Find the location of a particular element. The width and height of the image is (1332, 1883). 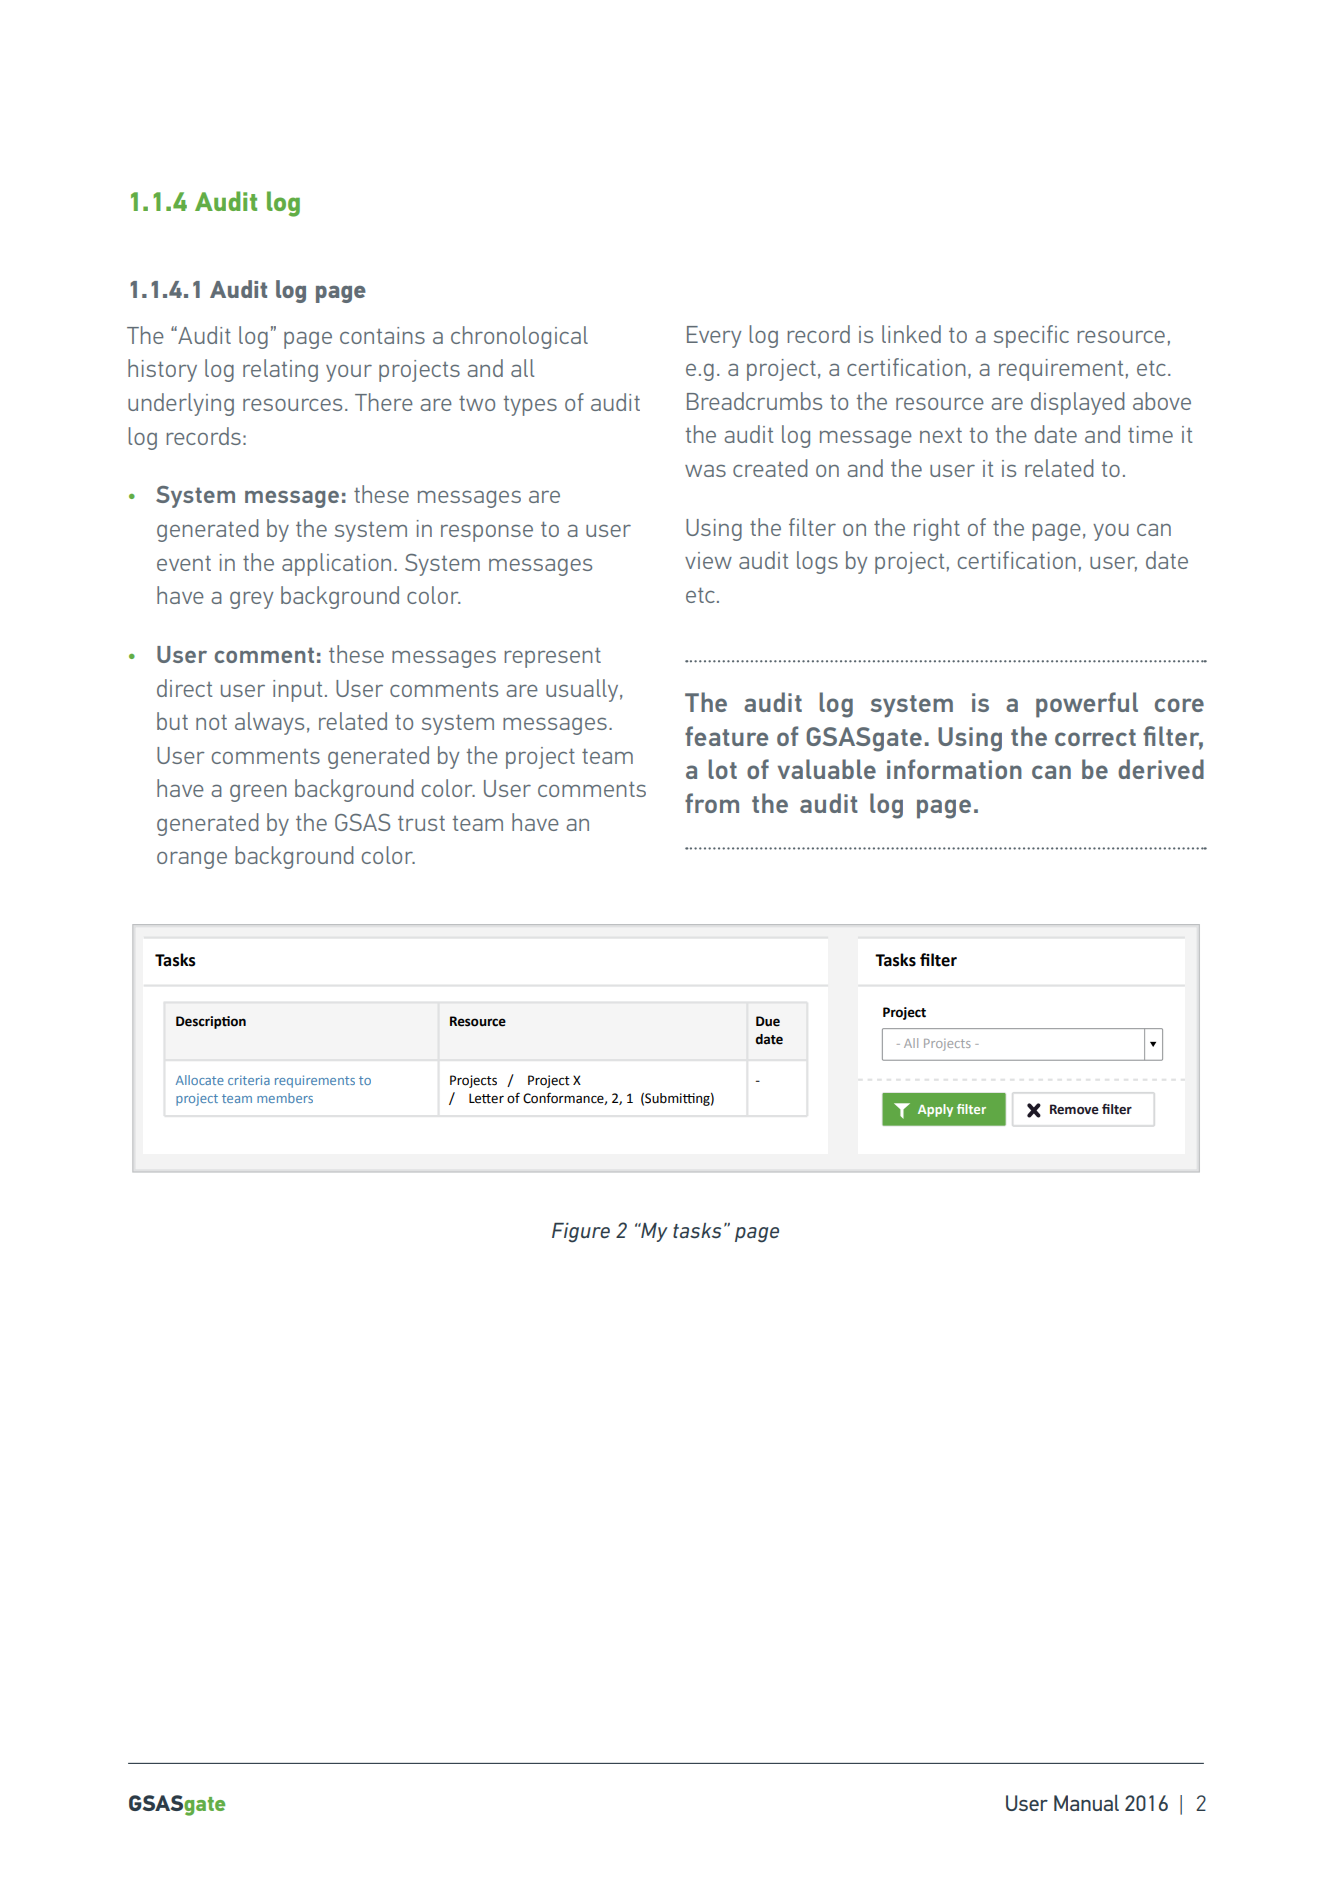

Manual is located at coordinates (1086, 1803).
